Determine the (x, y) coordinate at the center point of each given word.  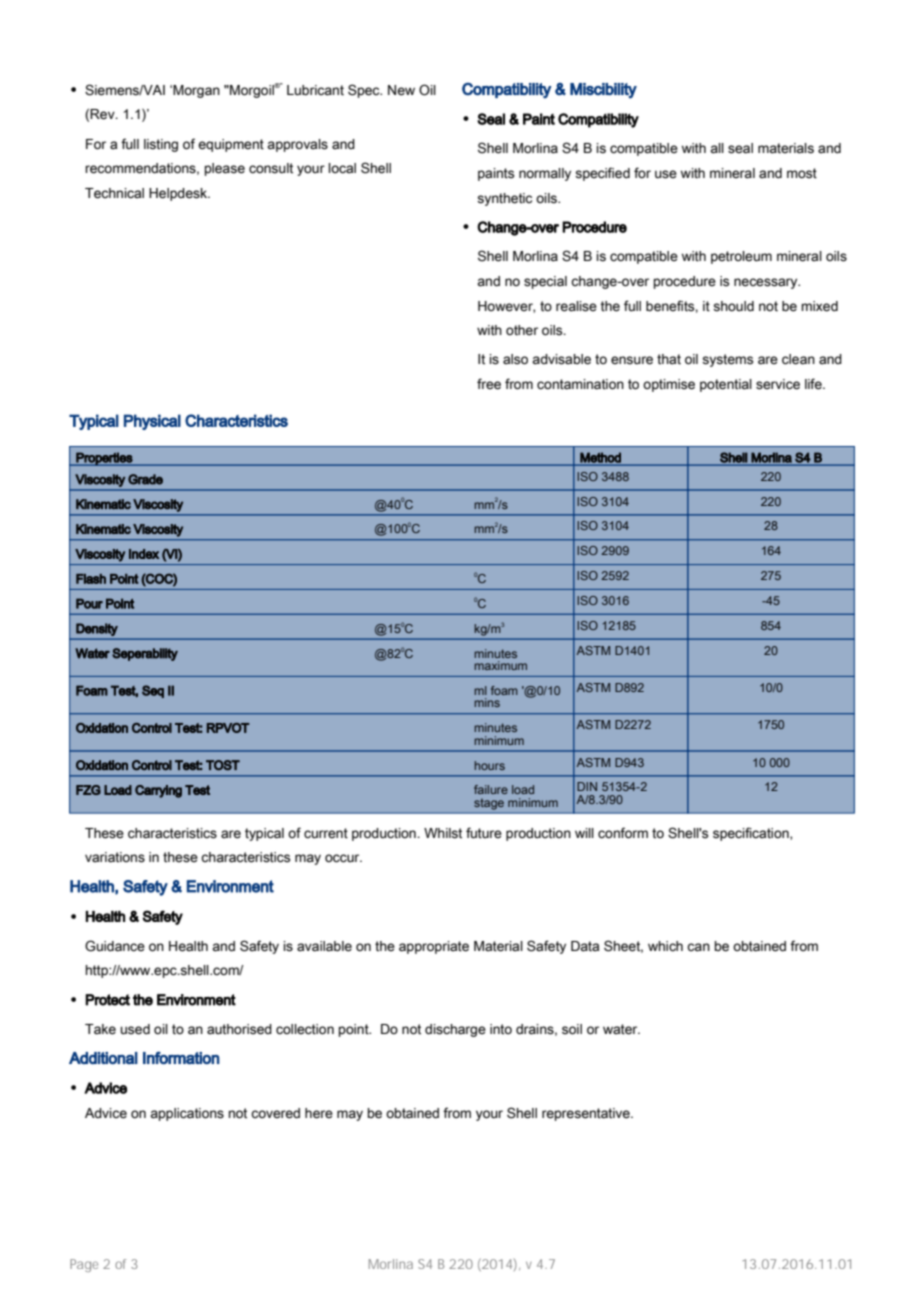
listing (161, 145)
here (319, 1113)
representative (587, 1114)
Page (84, 1265)
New (401, 90)
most (802, 173)
